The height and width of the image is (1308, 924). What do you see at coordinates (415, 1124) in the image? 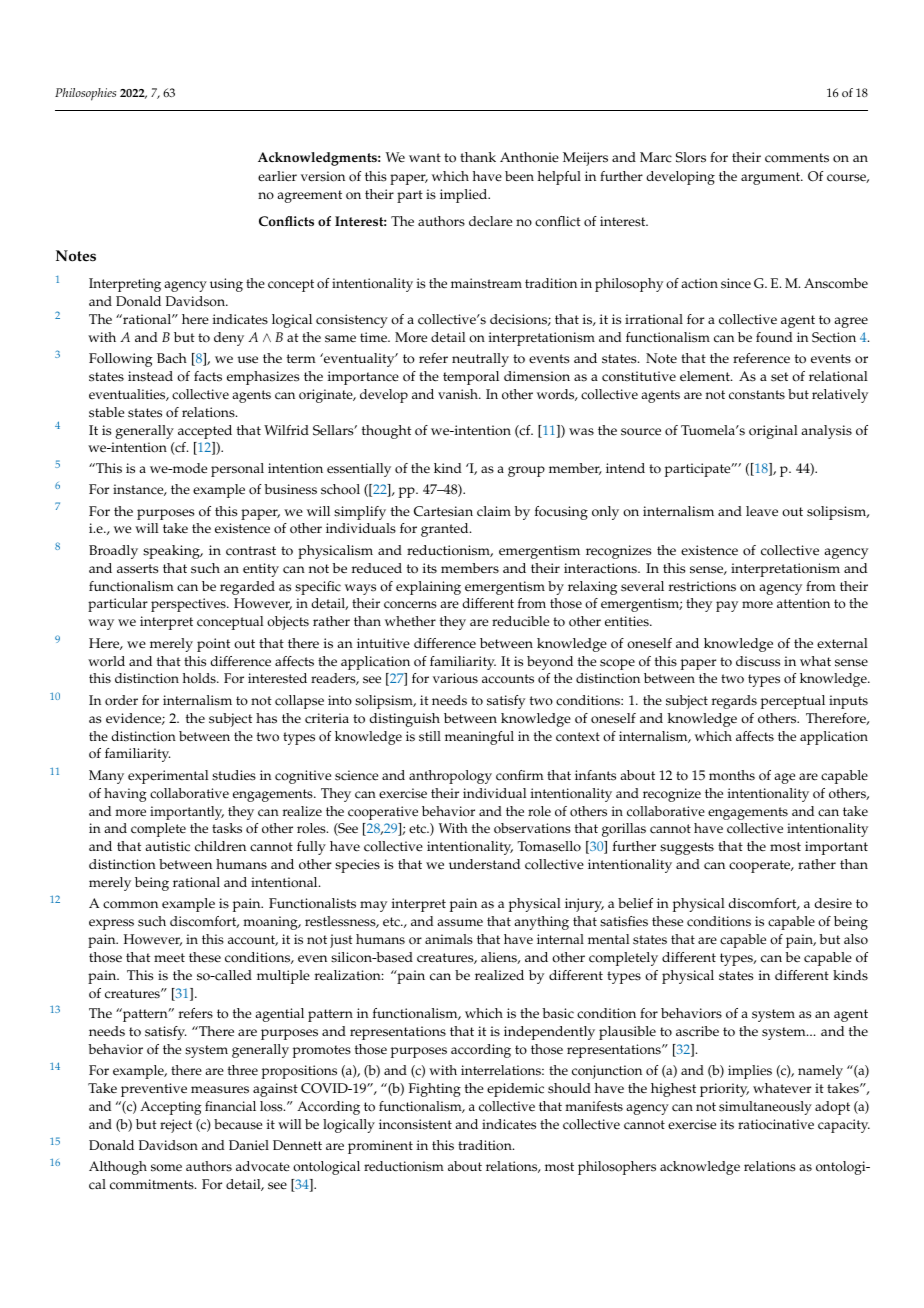
I see `inconsistent` at bounding box center [415, 1124].
